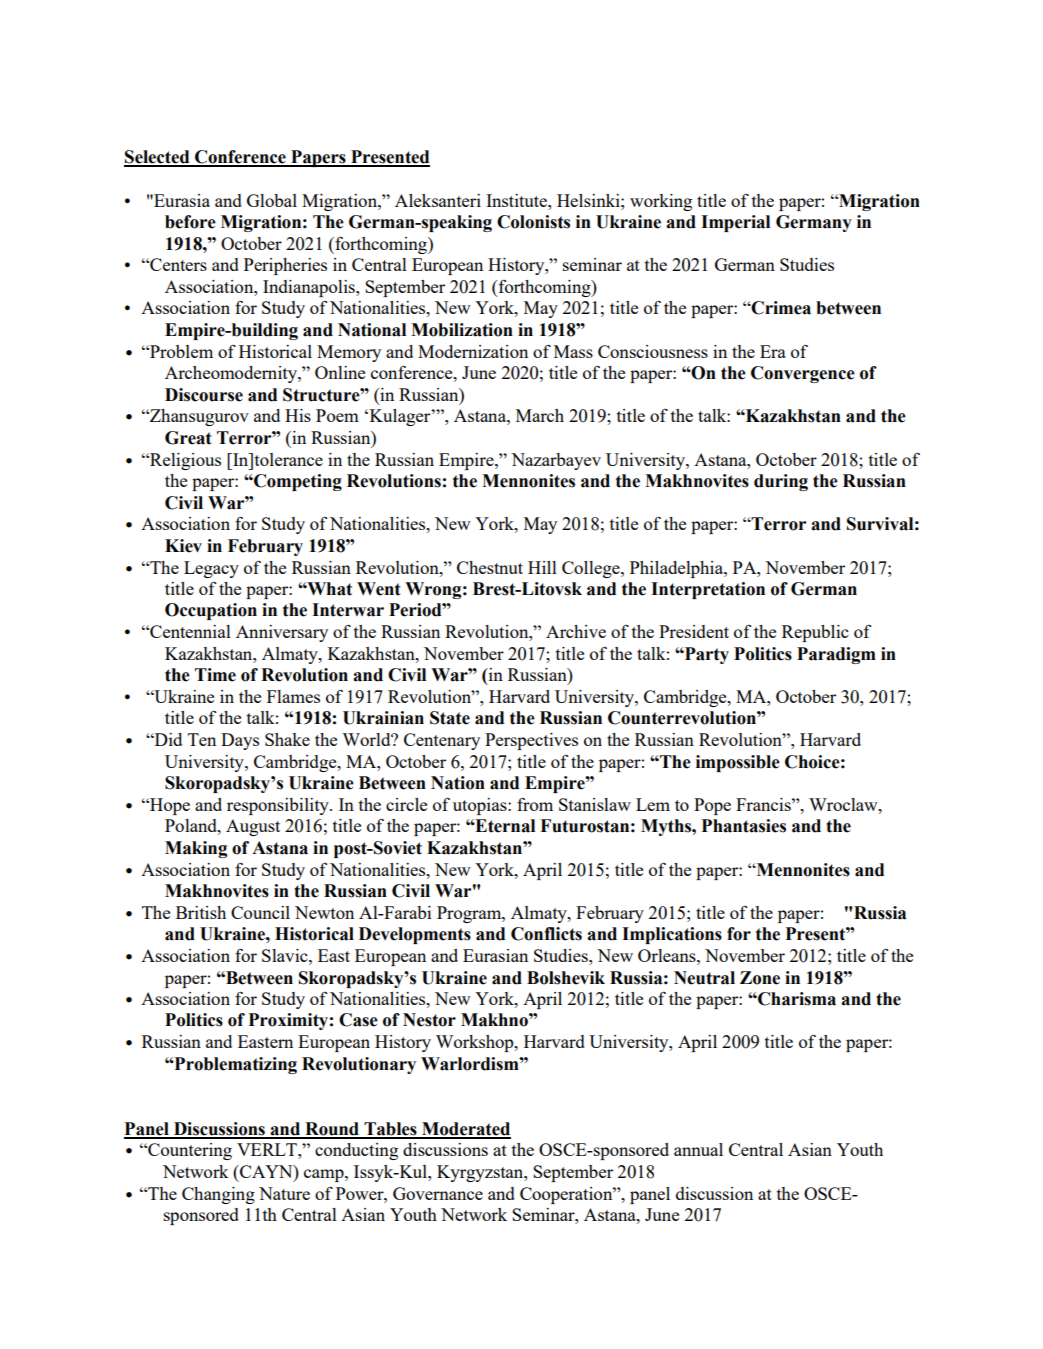 Image resolution: width=1043 pixels, height=1349 pixels. What do you see at coordinates (815, 633) in the image?
I see `Republic` at bounding box center [815, 633].
